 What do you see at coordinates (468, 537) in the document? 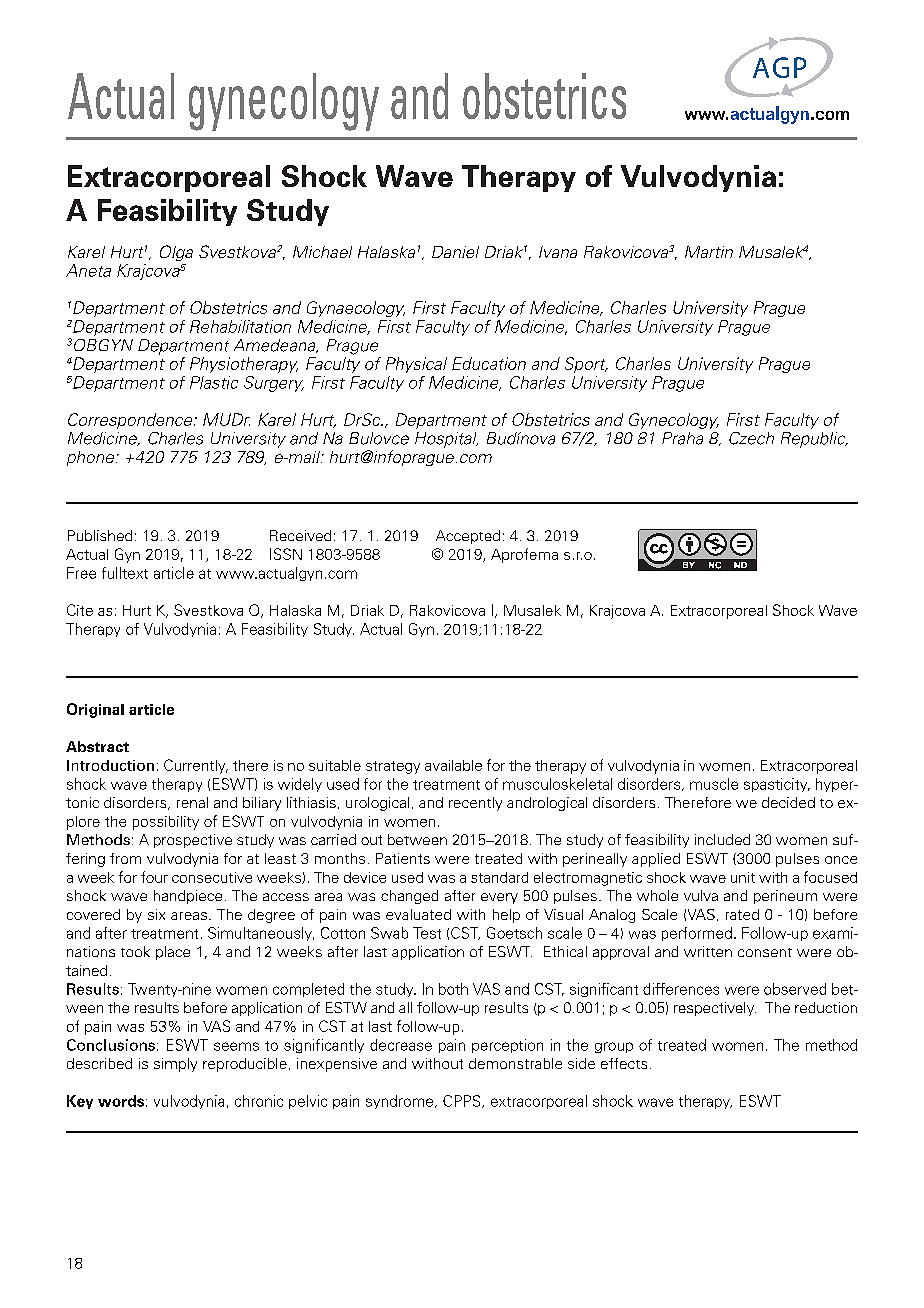
I see `Accepted` at bounding box center [468, 537].
